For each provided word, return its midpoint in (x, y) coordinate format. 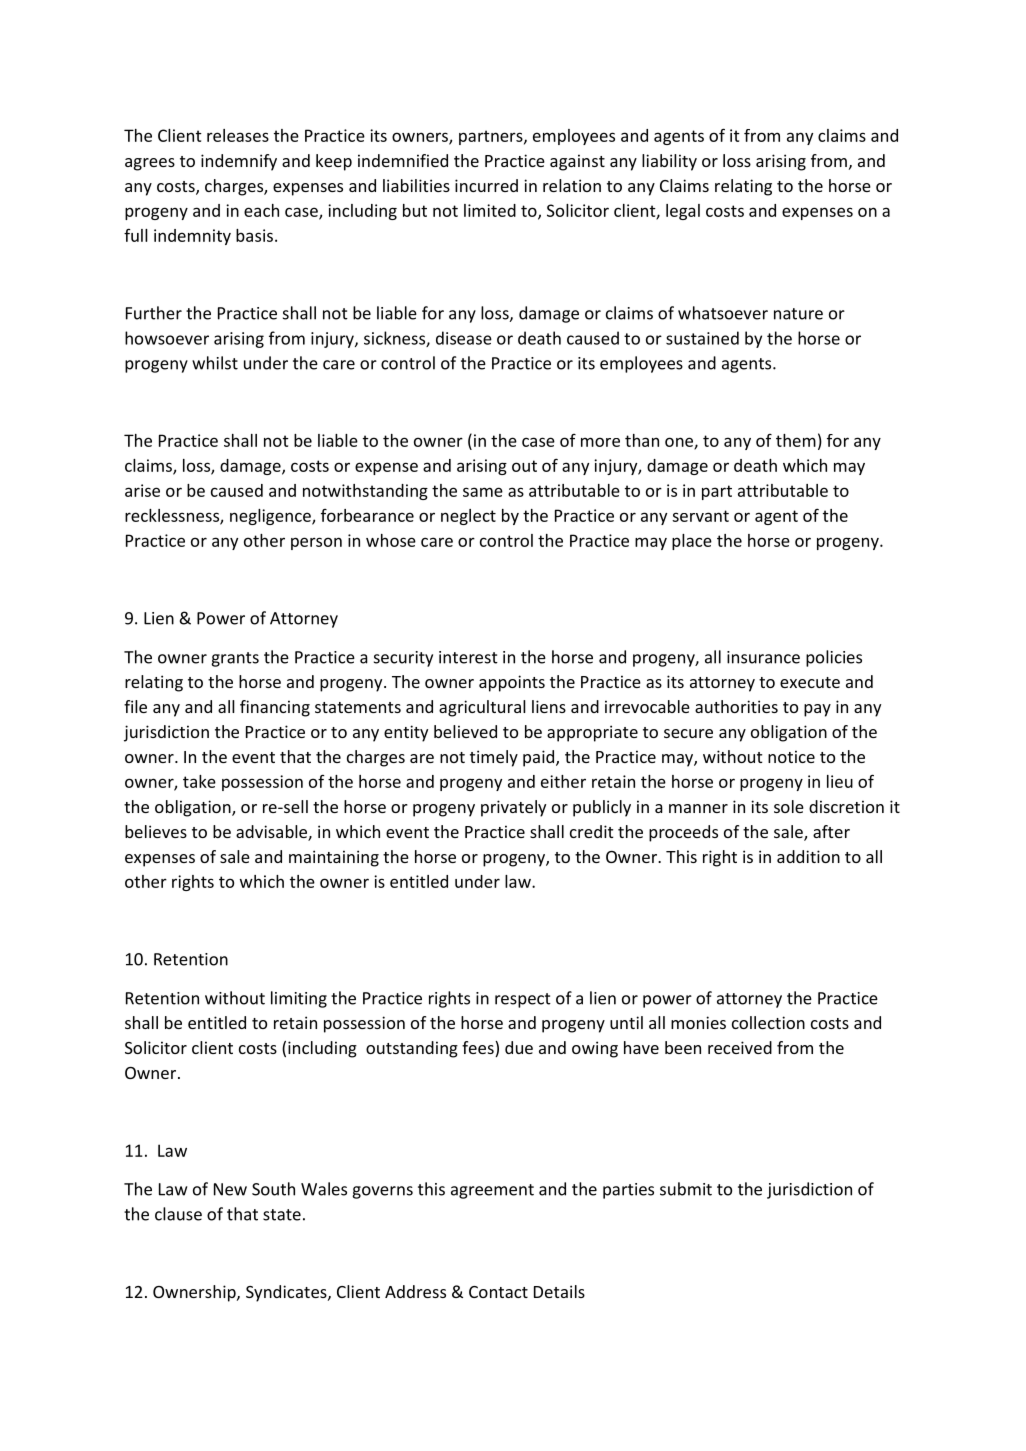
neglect (468, 517)
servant (700, 516)
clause (178, 1214)
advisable (272, 833)
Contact (498, 1292)
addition (808, 856)
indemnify (239, 162)
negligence (271, 517)
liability (669, 162)
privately (513, 808)
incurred (486, 185)
